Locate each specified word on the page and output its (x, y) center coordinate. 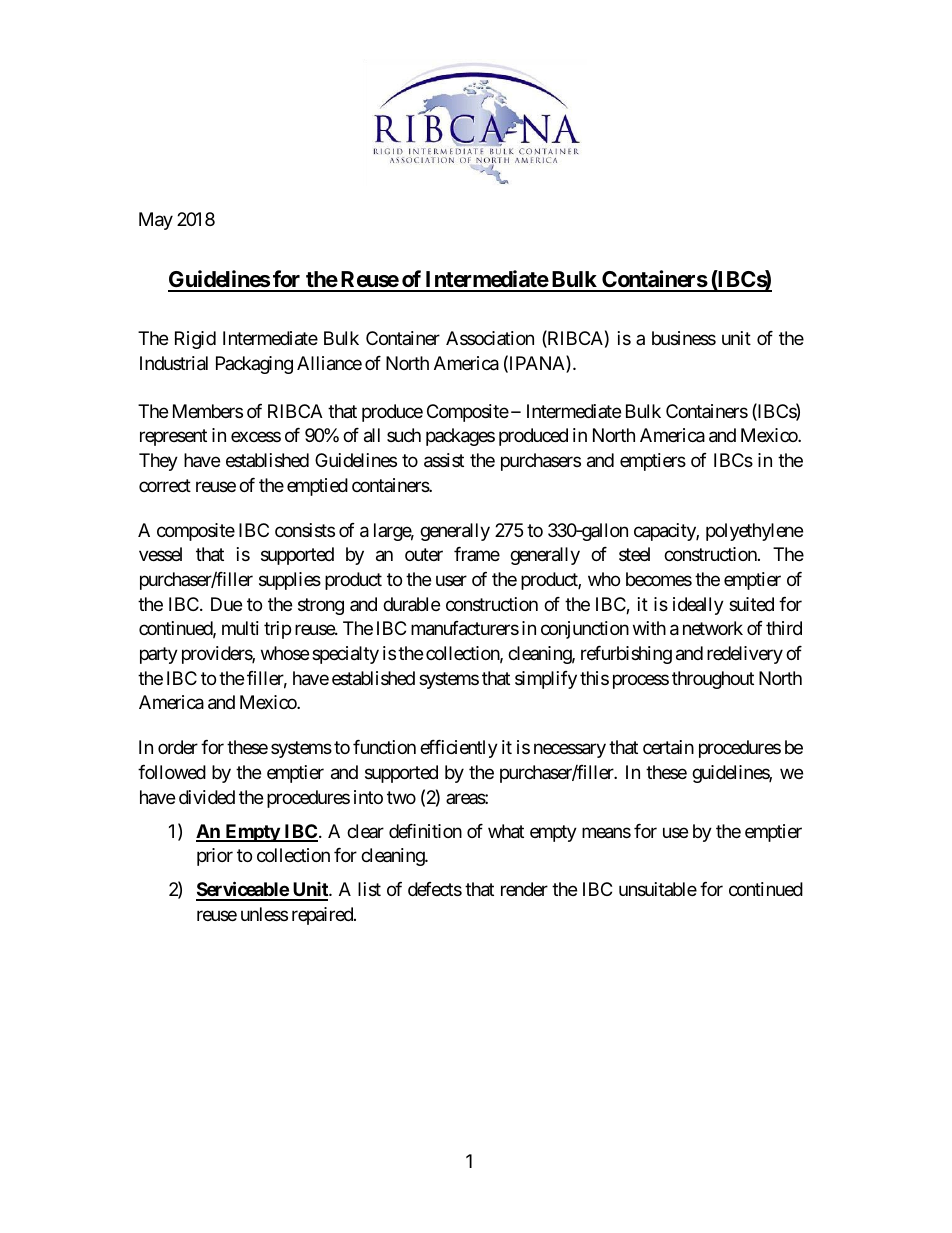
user (451, 580)
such (404, 435)
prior (215, 857)
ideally (698, 606)
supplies (290, 581)
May (156, 221)
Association (490, 338)
